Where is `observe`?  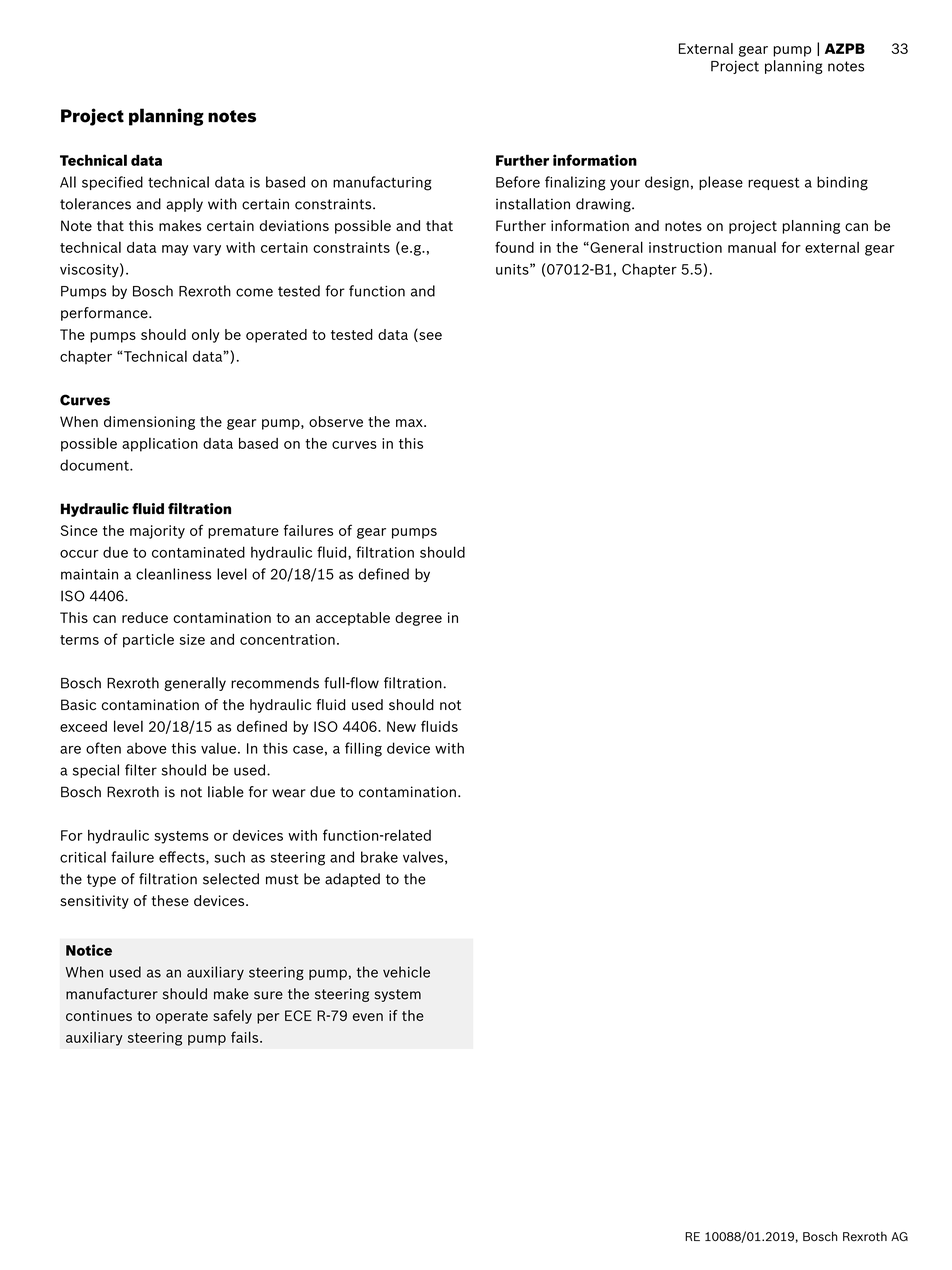 observe is located at coordinates (336, 421).
